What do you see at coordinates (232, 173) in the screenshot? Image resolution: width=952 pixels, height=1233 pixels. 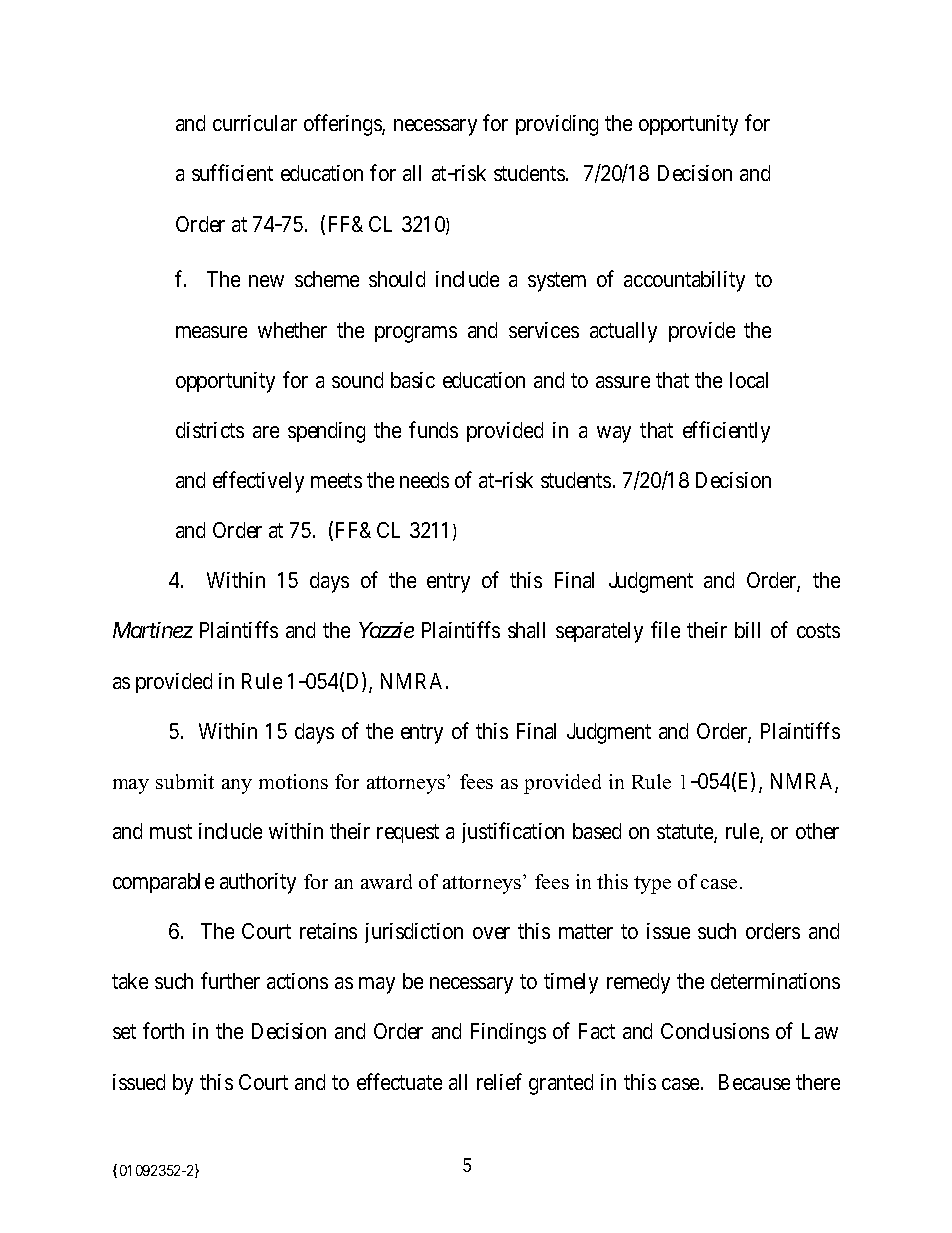 I see `sufficient` at bounding box center [232, 173].
